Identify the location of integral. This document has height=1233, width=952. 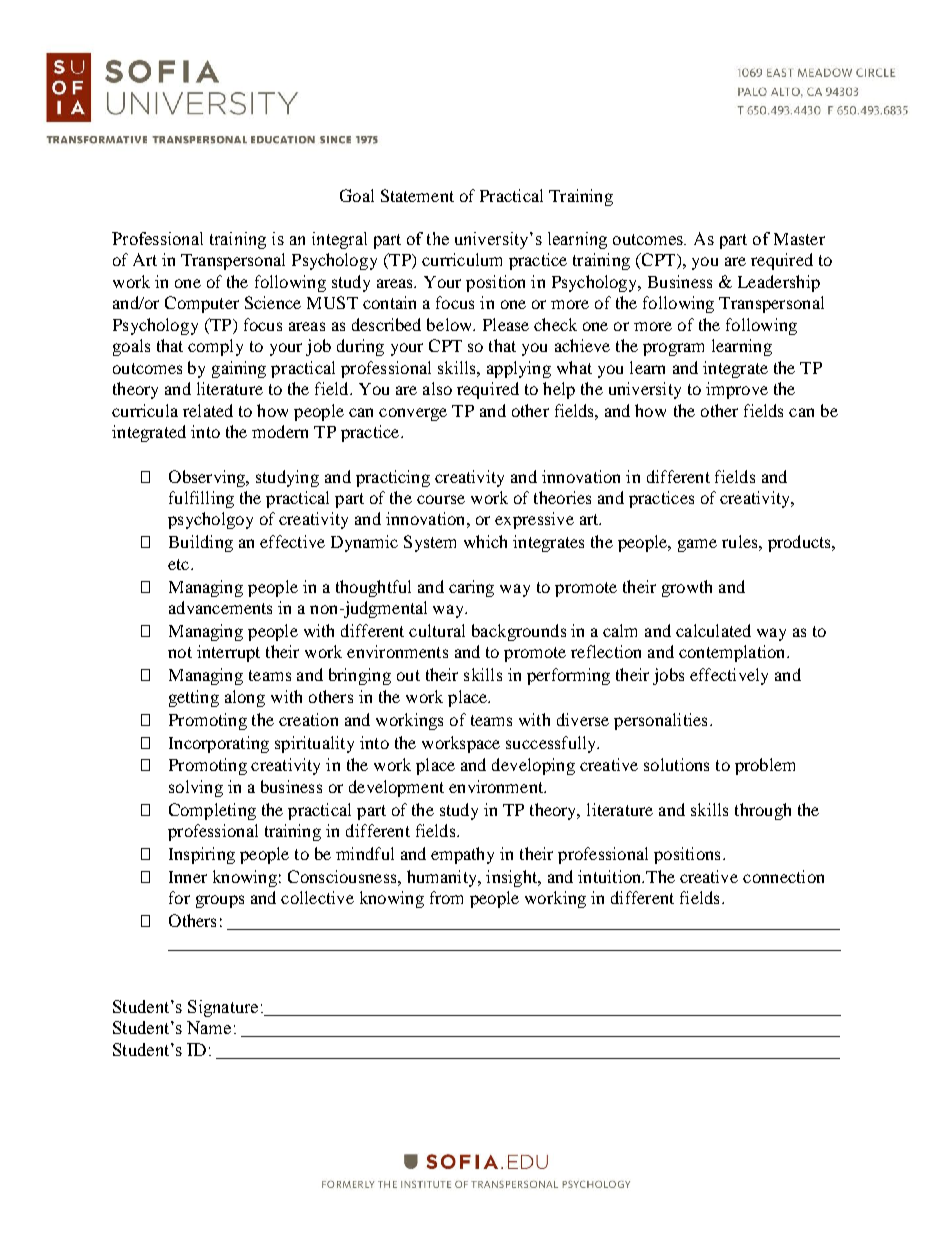
(339, 240).
